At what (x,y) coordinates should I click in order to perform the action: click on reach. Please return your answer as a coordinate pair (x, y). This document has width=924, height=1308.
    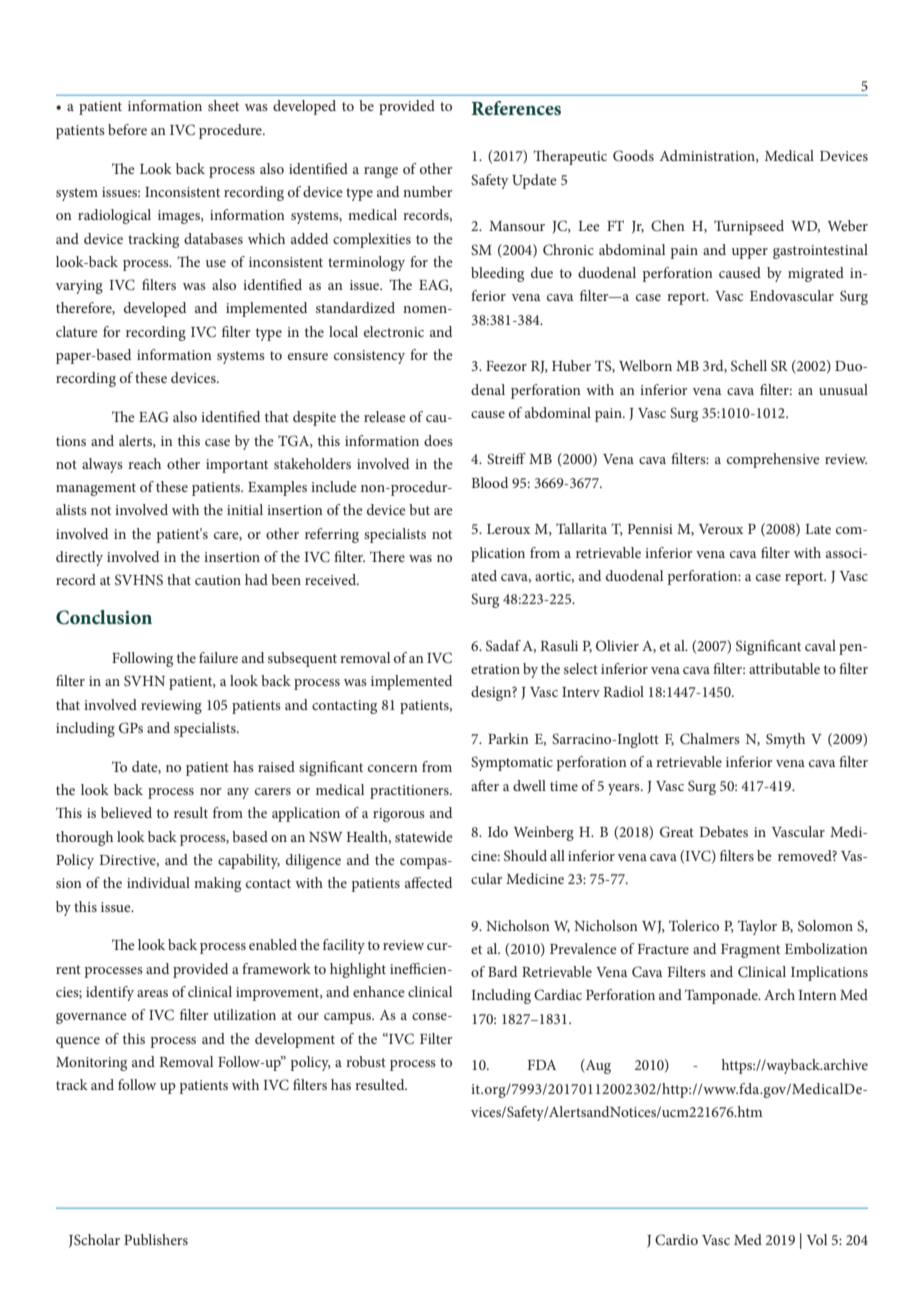
    Looking at the image, I should click on (144, 463).
